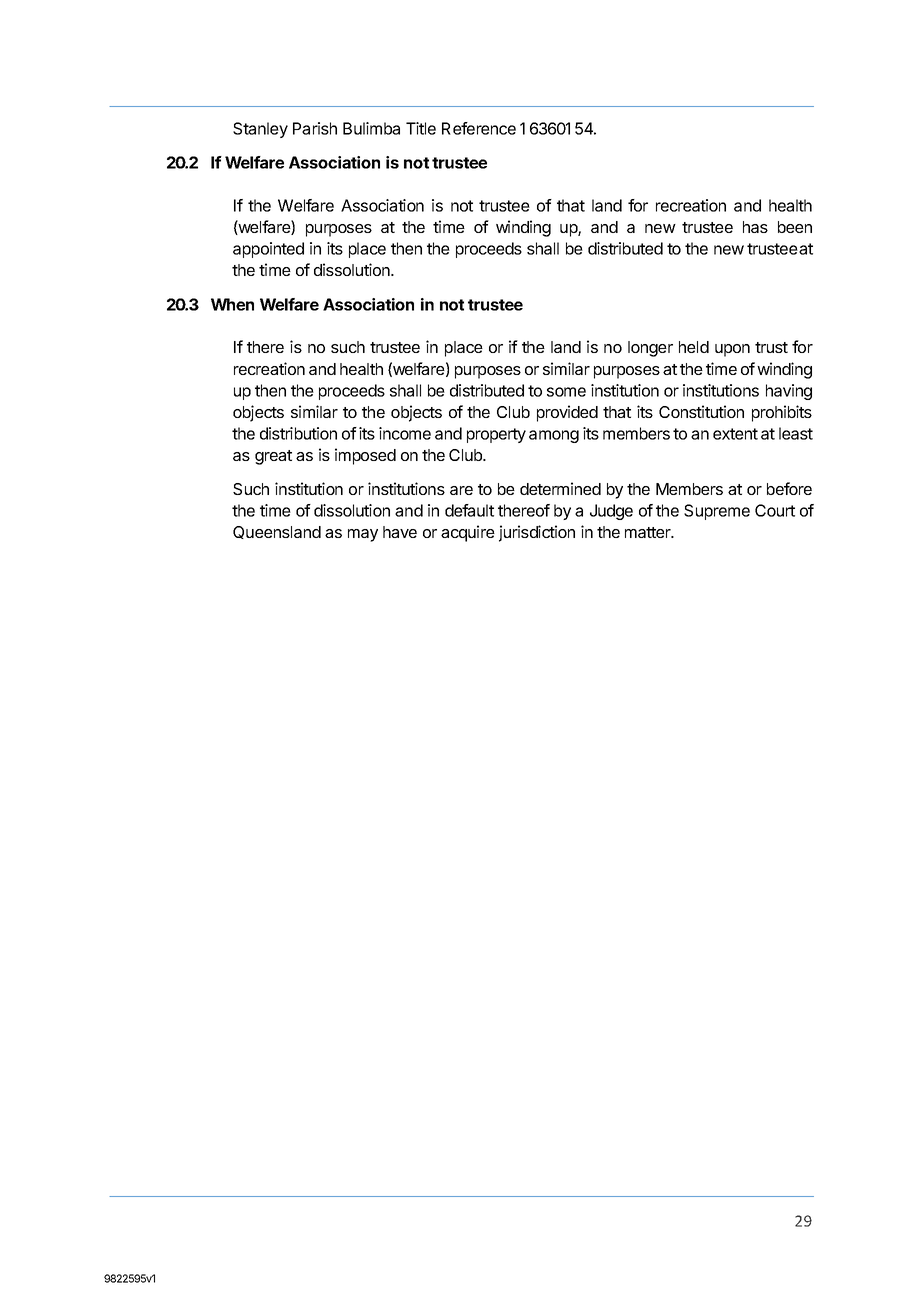 Image resolution: width=924 pixels, height=1307 pixels. I want to click on longer, so click(650, 349).
